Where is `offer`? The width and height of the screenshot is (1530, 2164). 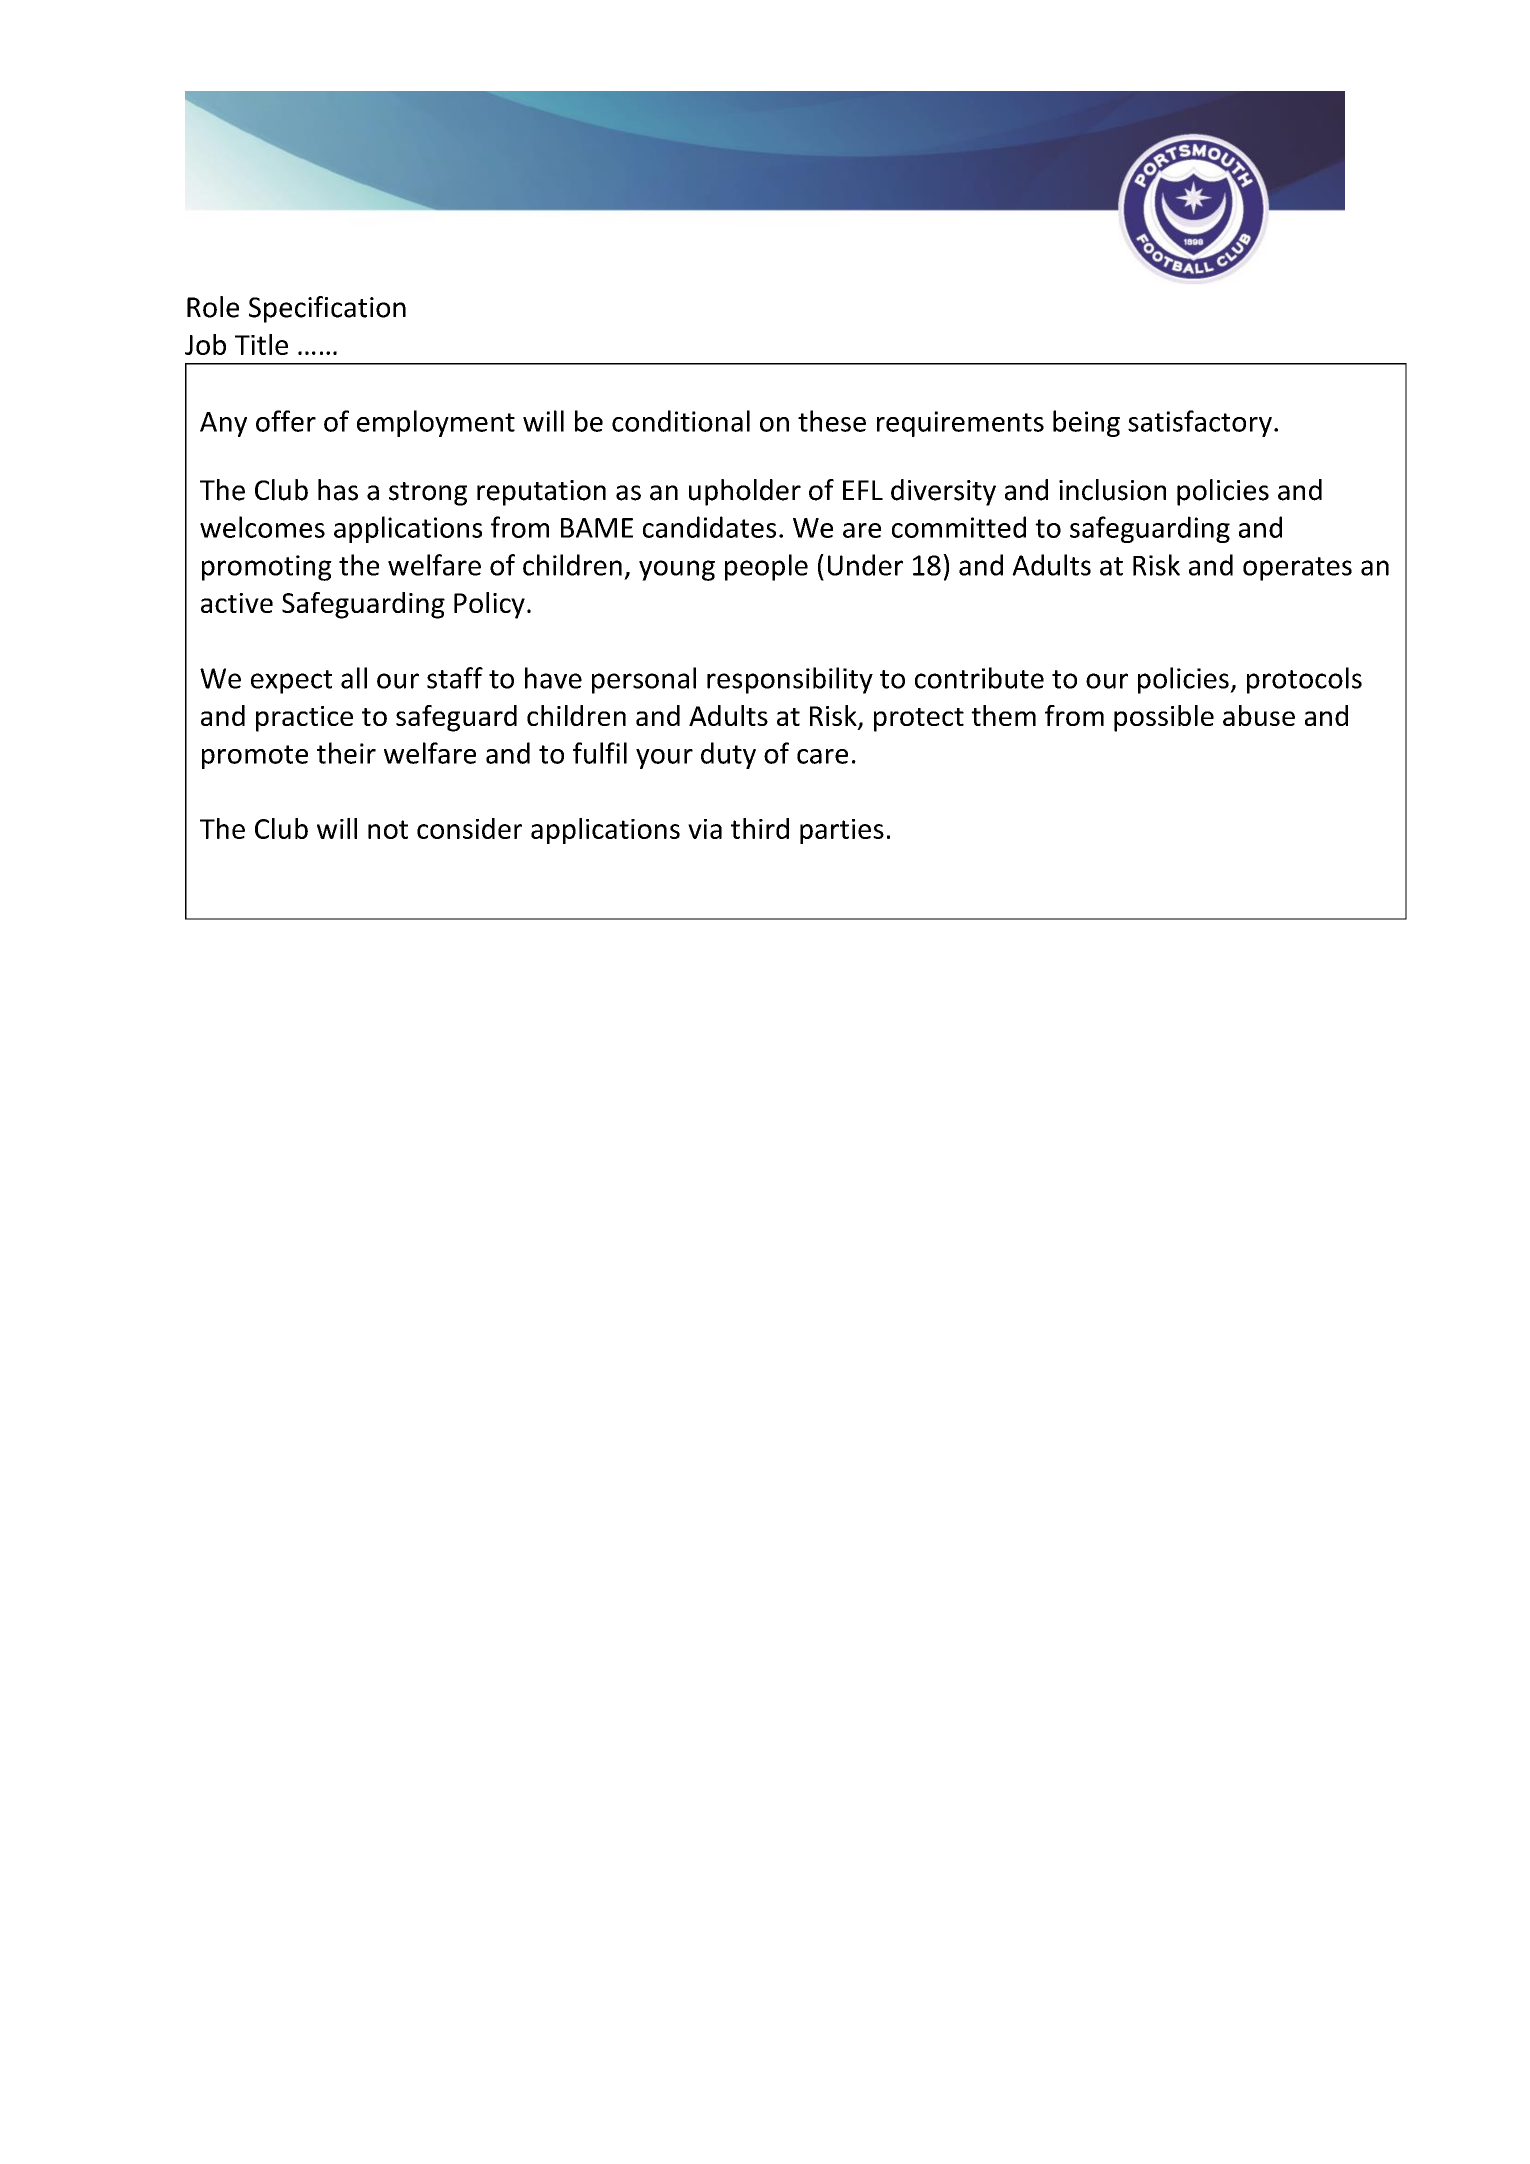
offer is located at coordinates (286, 421).
